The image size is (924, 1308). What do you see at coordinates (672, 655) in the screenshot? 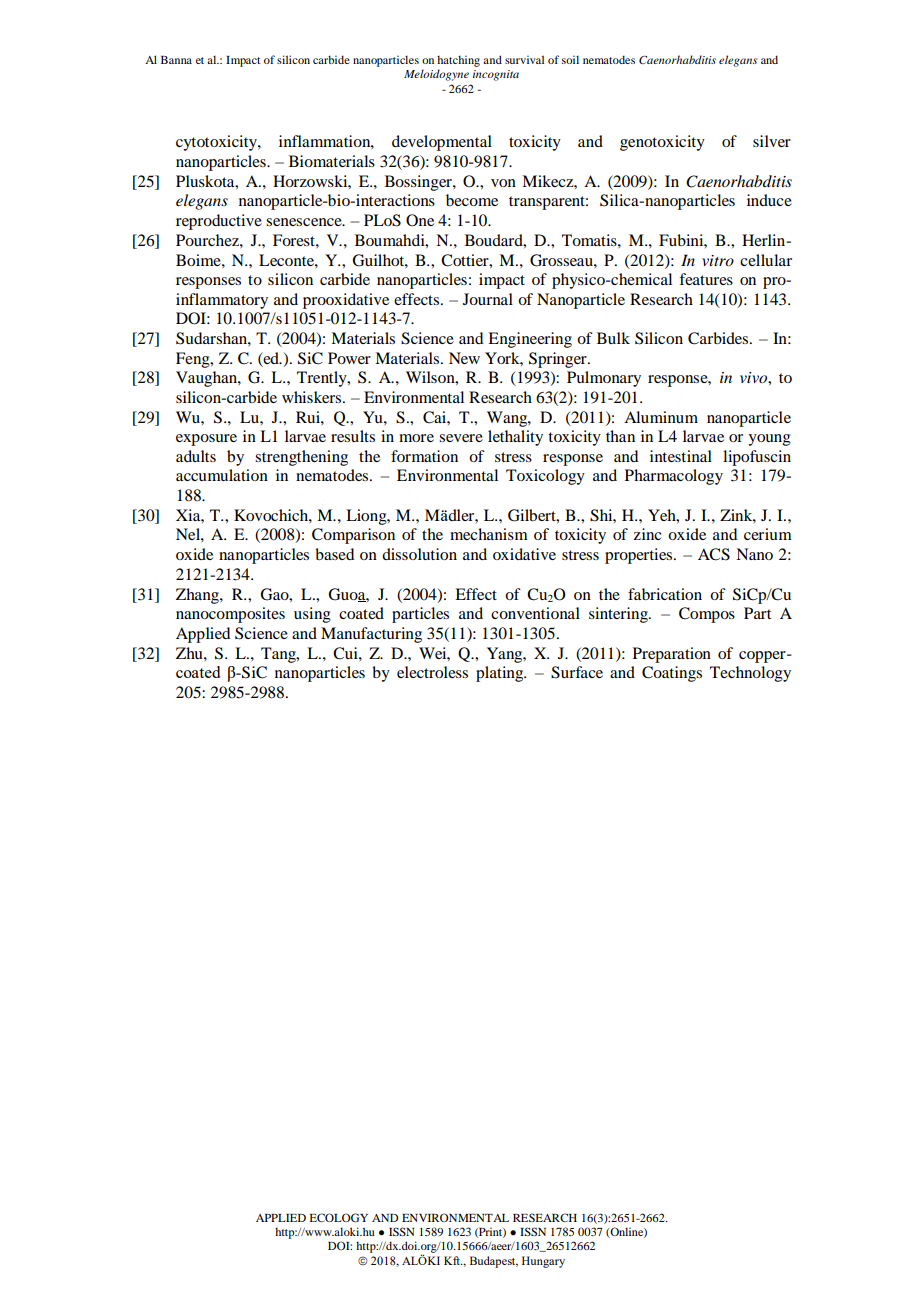
I see `Preparation` at bounding box center [672, 655].
